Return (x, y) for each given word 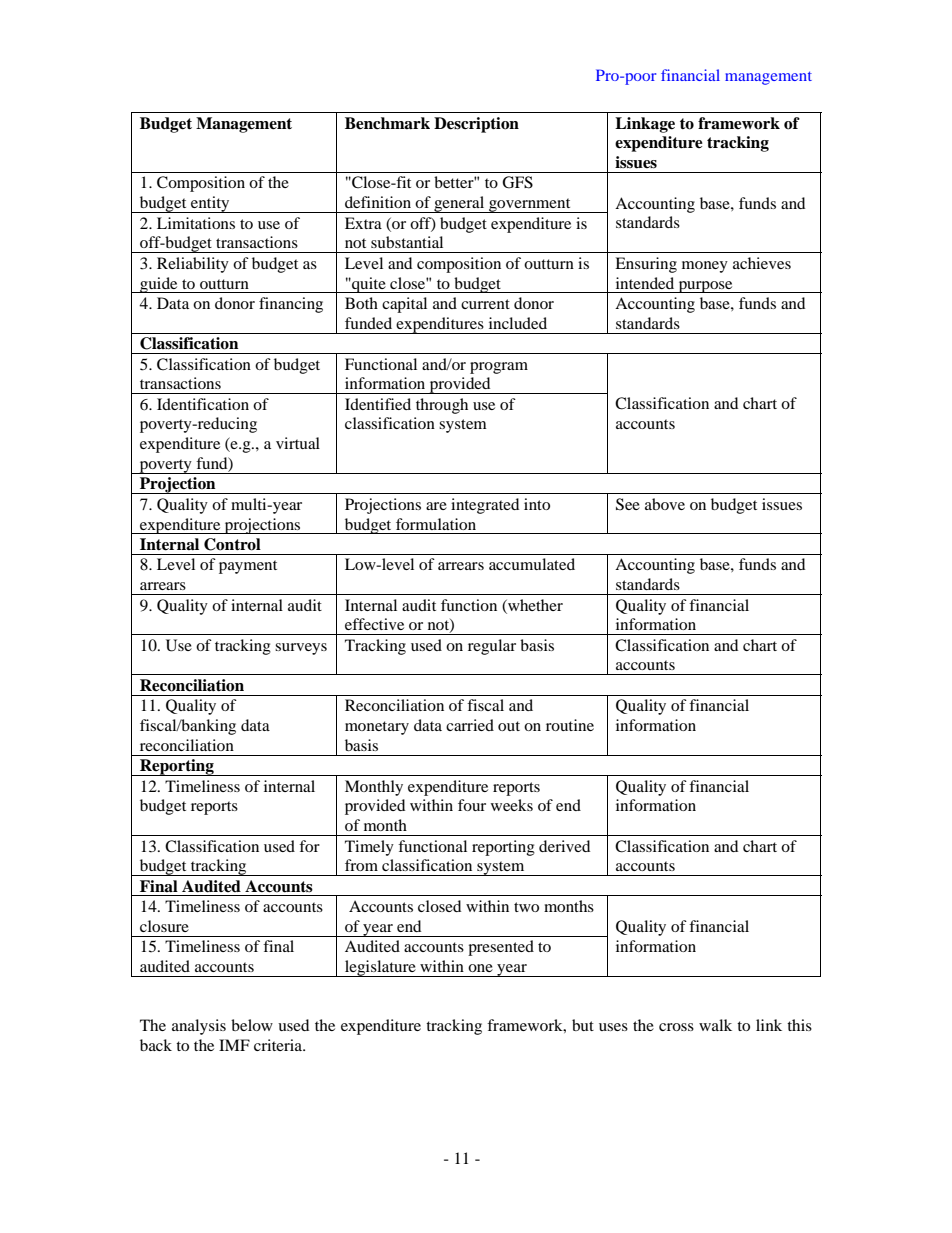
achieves (762, 263)
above (665, 504)
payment (248, 567)
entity (210, 204)
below (252, 1025)
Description (476, 125)
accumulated (532, 564)
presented (501, 948)
